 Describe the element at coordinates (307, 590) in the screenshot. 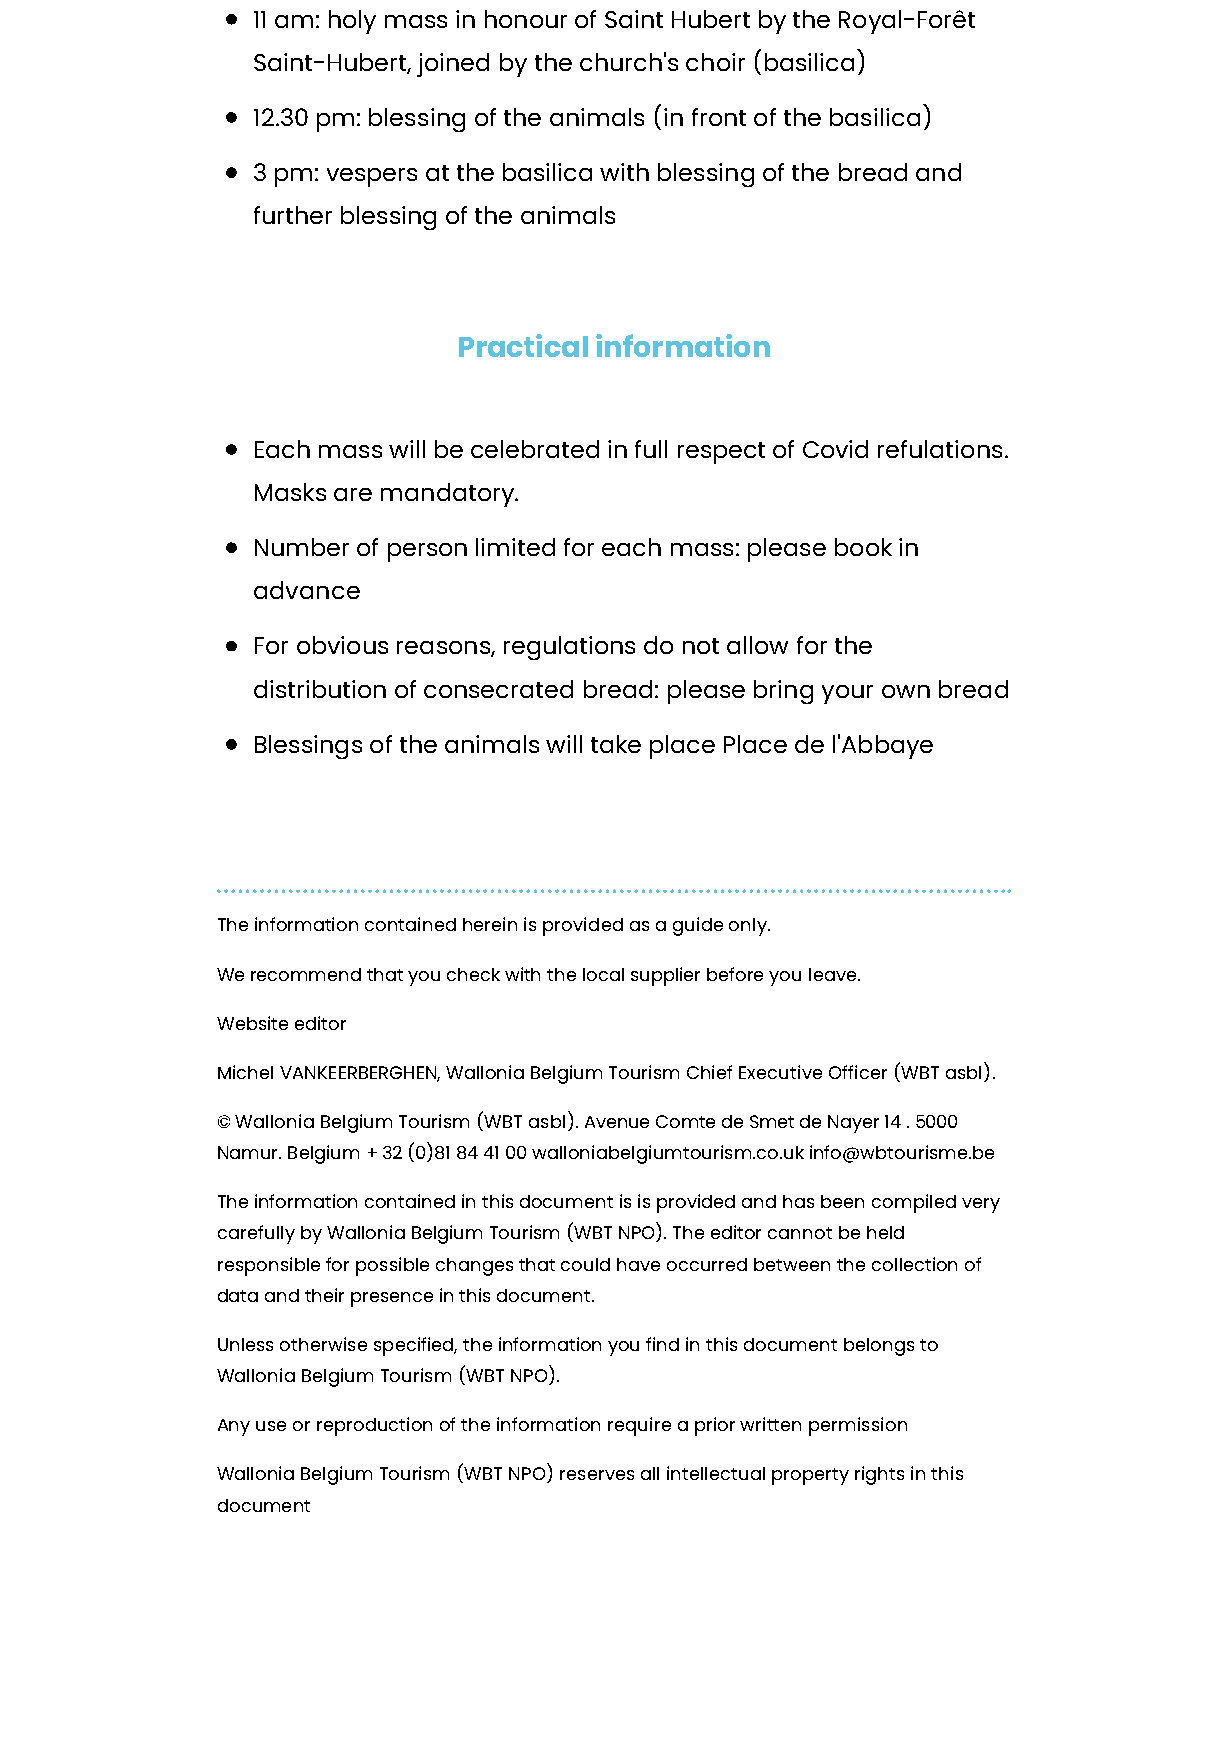

I see `advance` at that location.
